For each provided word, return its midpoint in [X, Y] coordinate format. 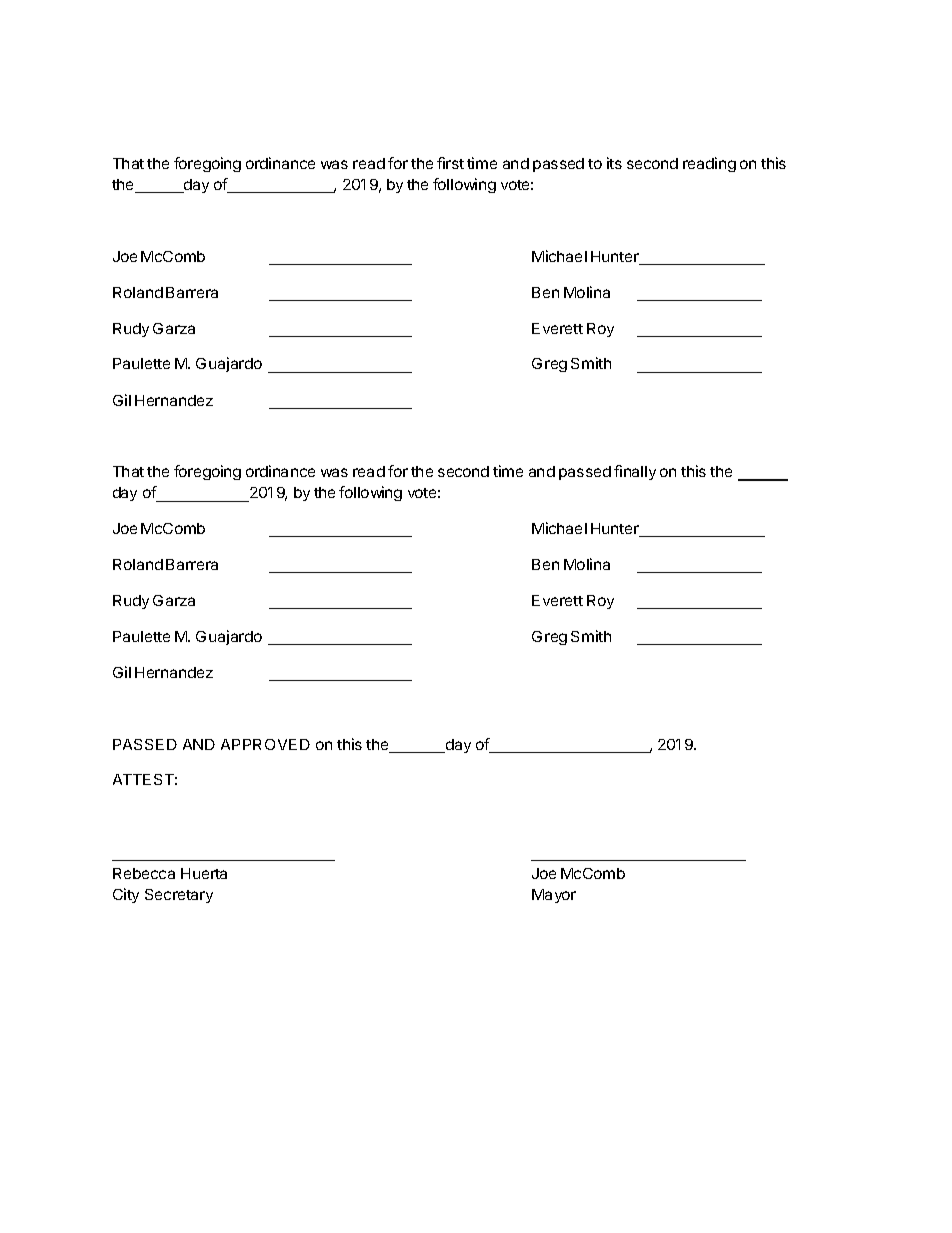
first [450, 163]
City [126, 895]
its [614, 163]
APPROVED [265, 744]
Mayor [554, 896]
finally [635, 472]
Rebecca [144, 873]
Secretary [179, 896]
